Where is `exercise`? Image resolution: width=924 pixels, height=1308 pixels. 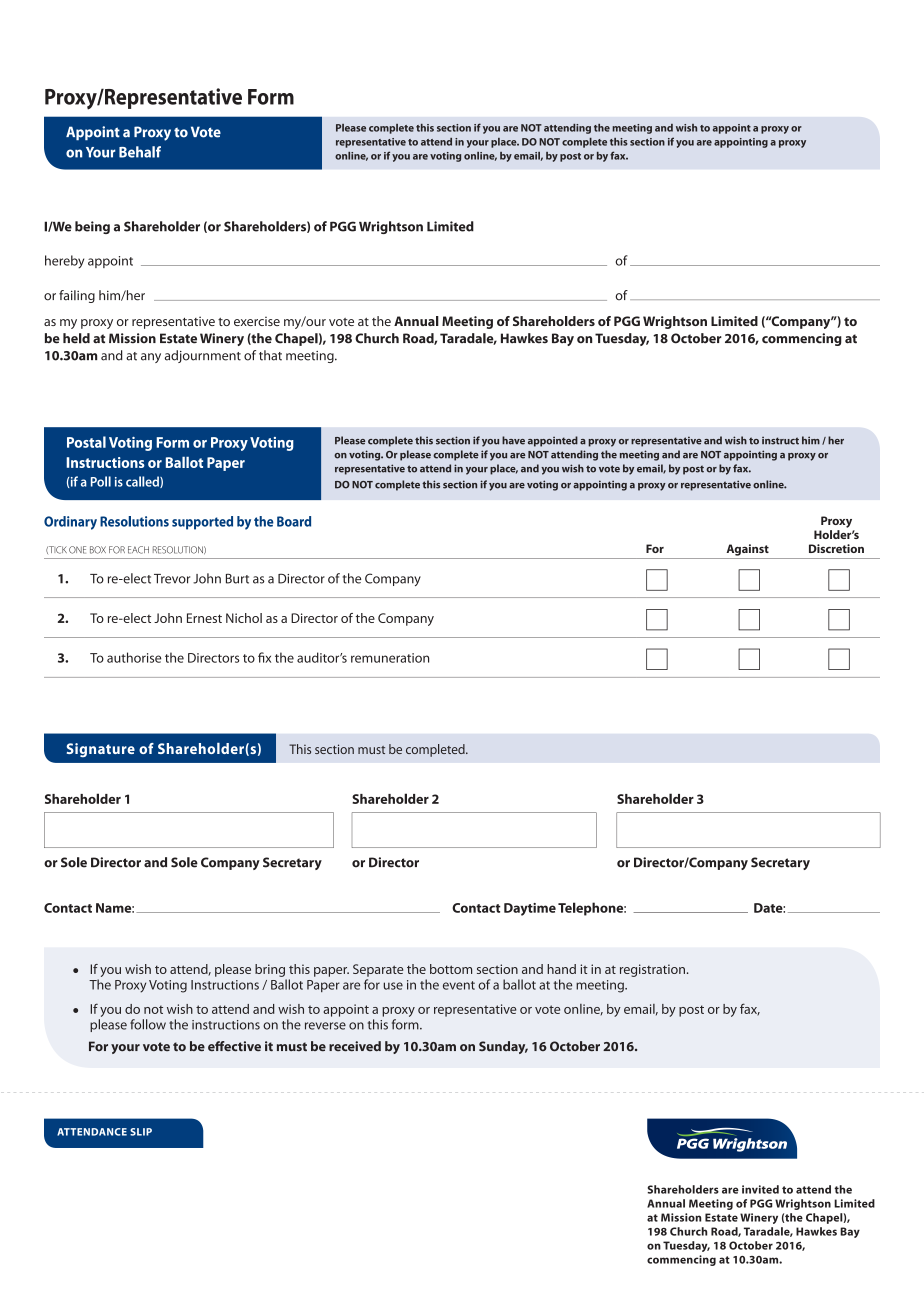
exercise is located at coordinates (257, 321).
